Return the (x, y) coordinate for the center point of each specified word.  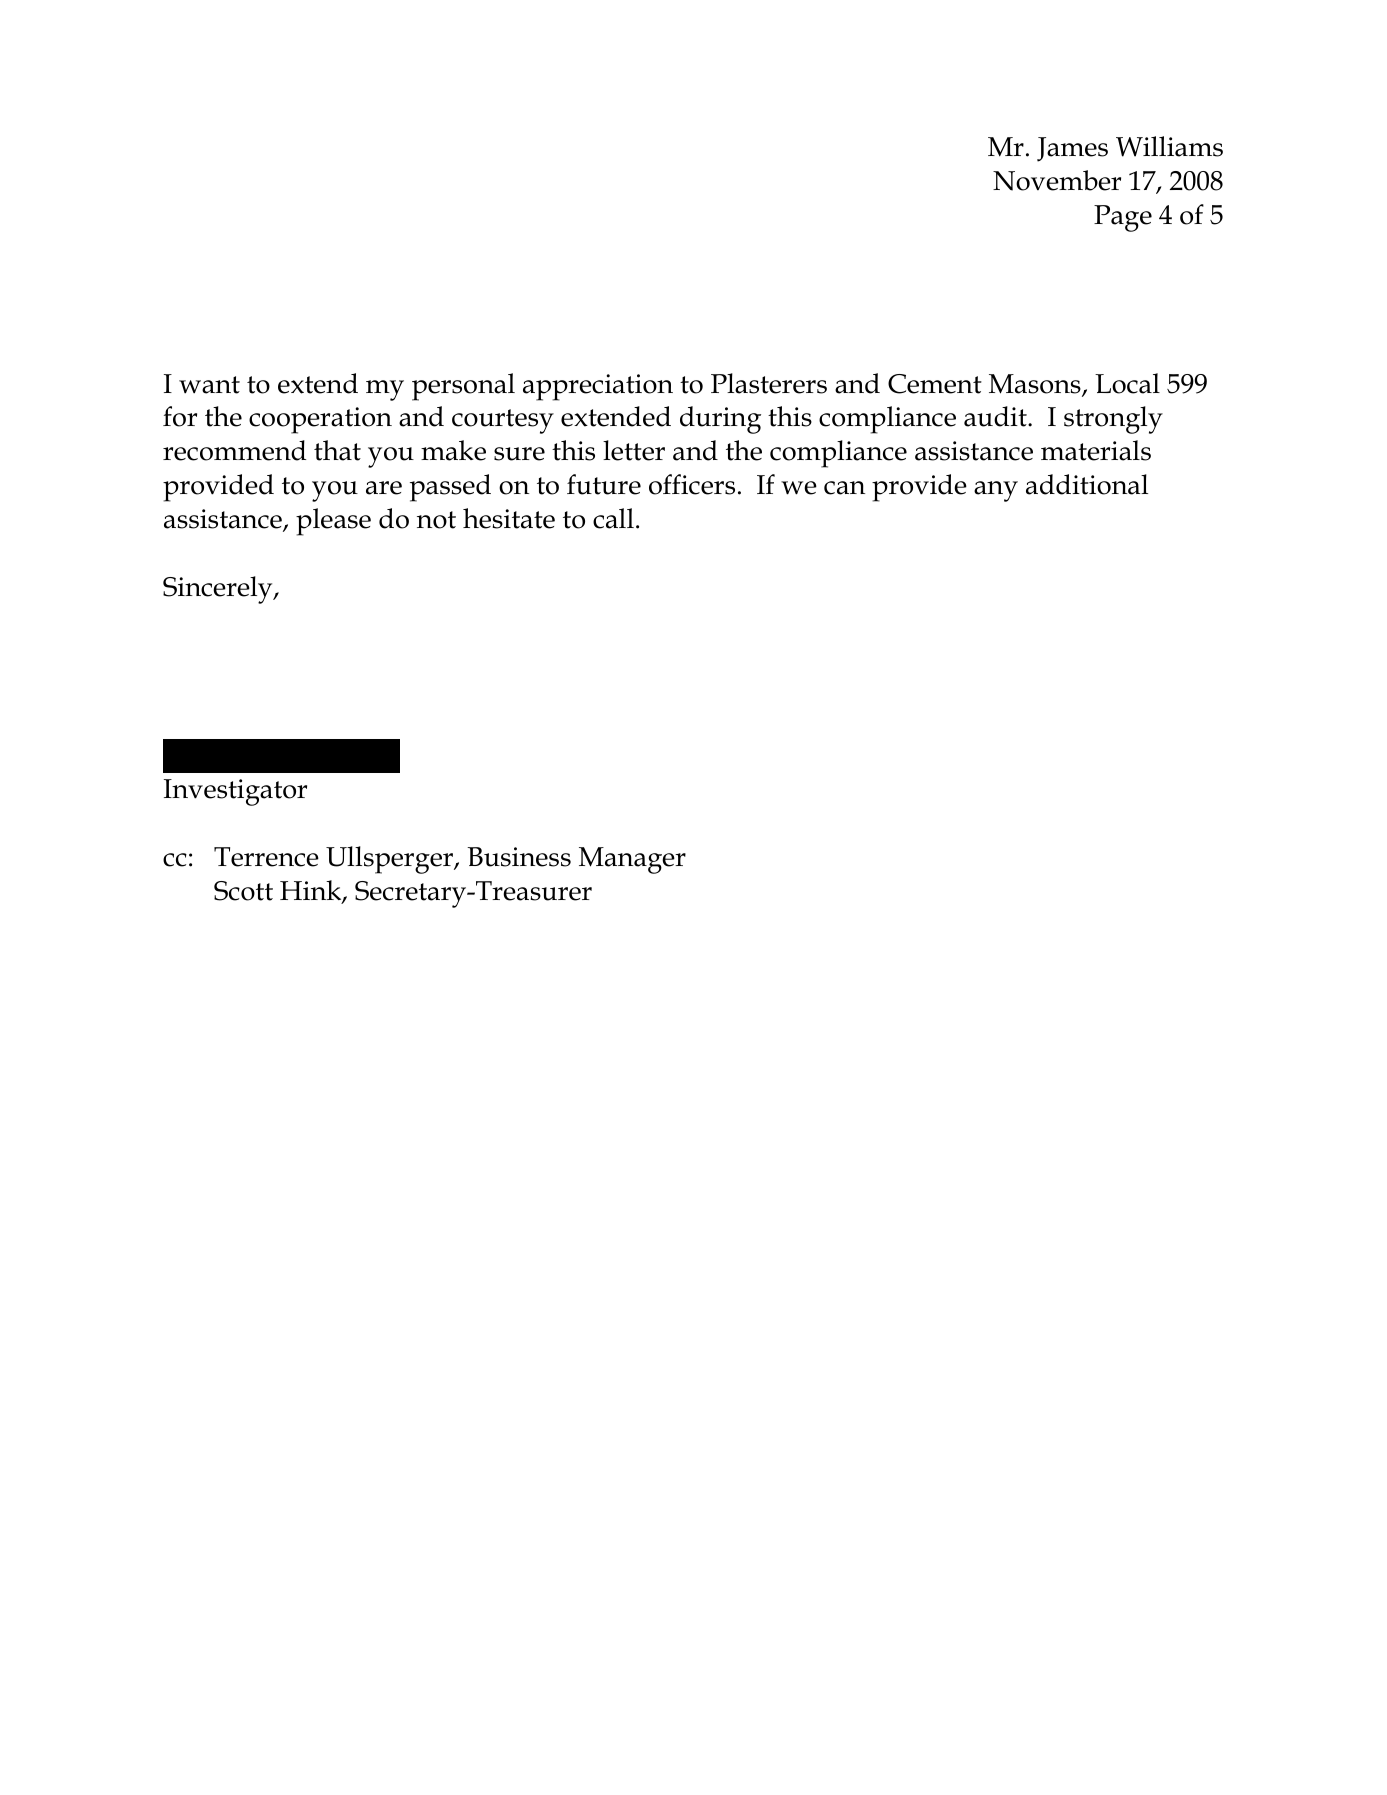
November (1057, 180)
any (996, 491)
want (209, 385)
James (1072, 149)
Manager (632, 860)
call (613, 518)
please (333, 522)
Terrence (266, 857)
